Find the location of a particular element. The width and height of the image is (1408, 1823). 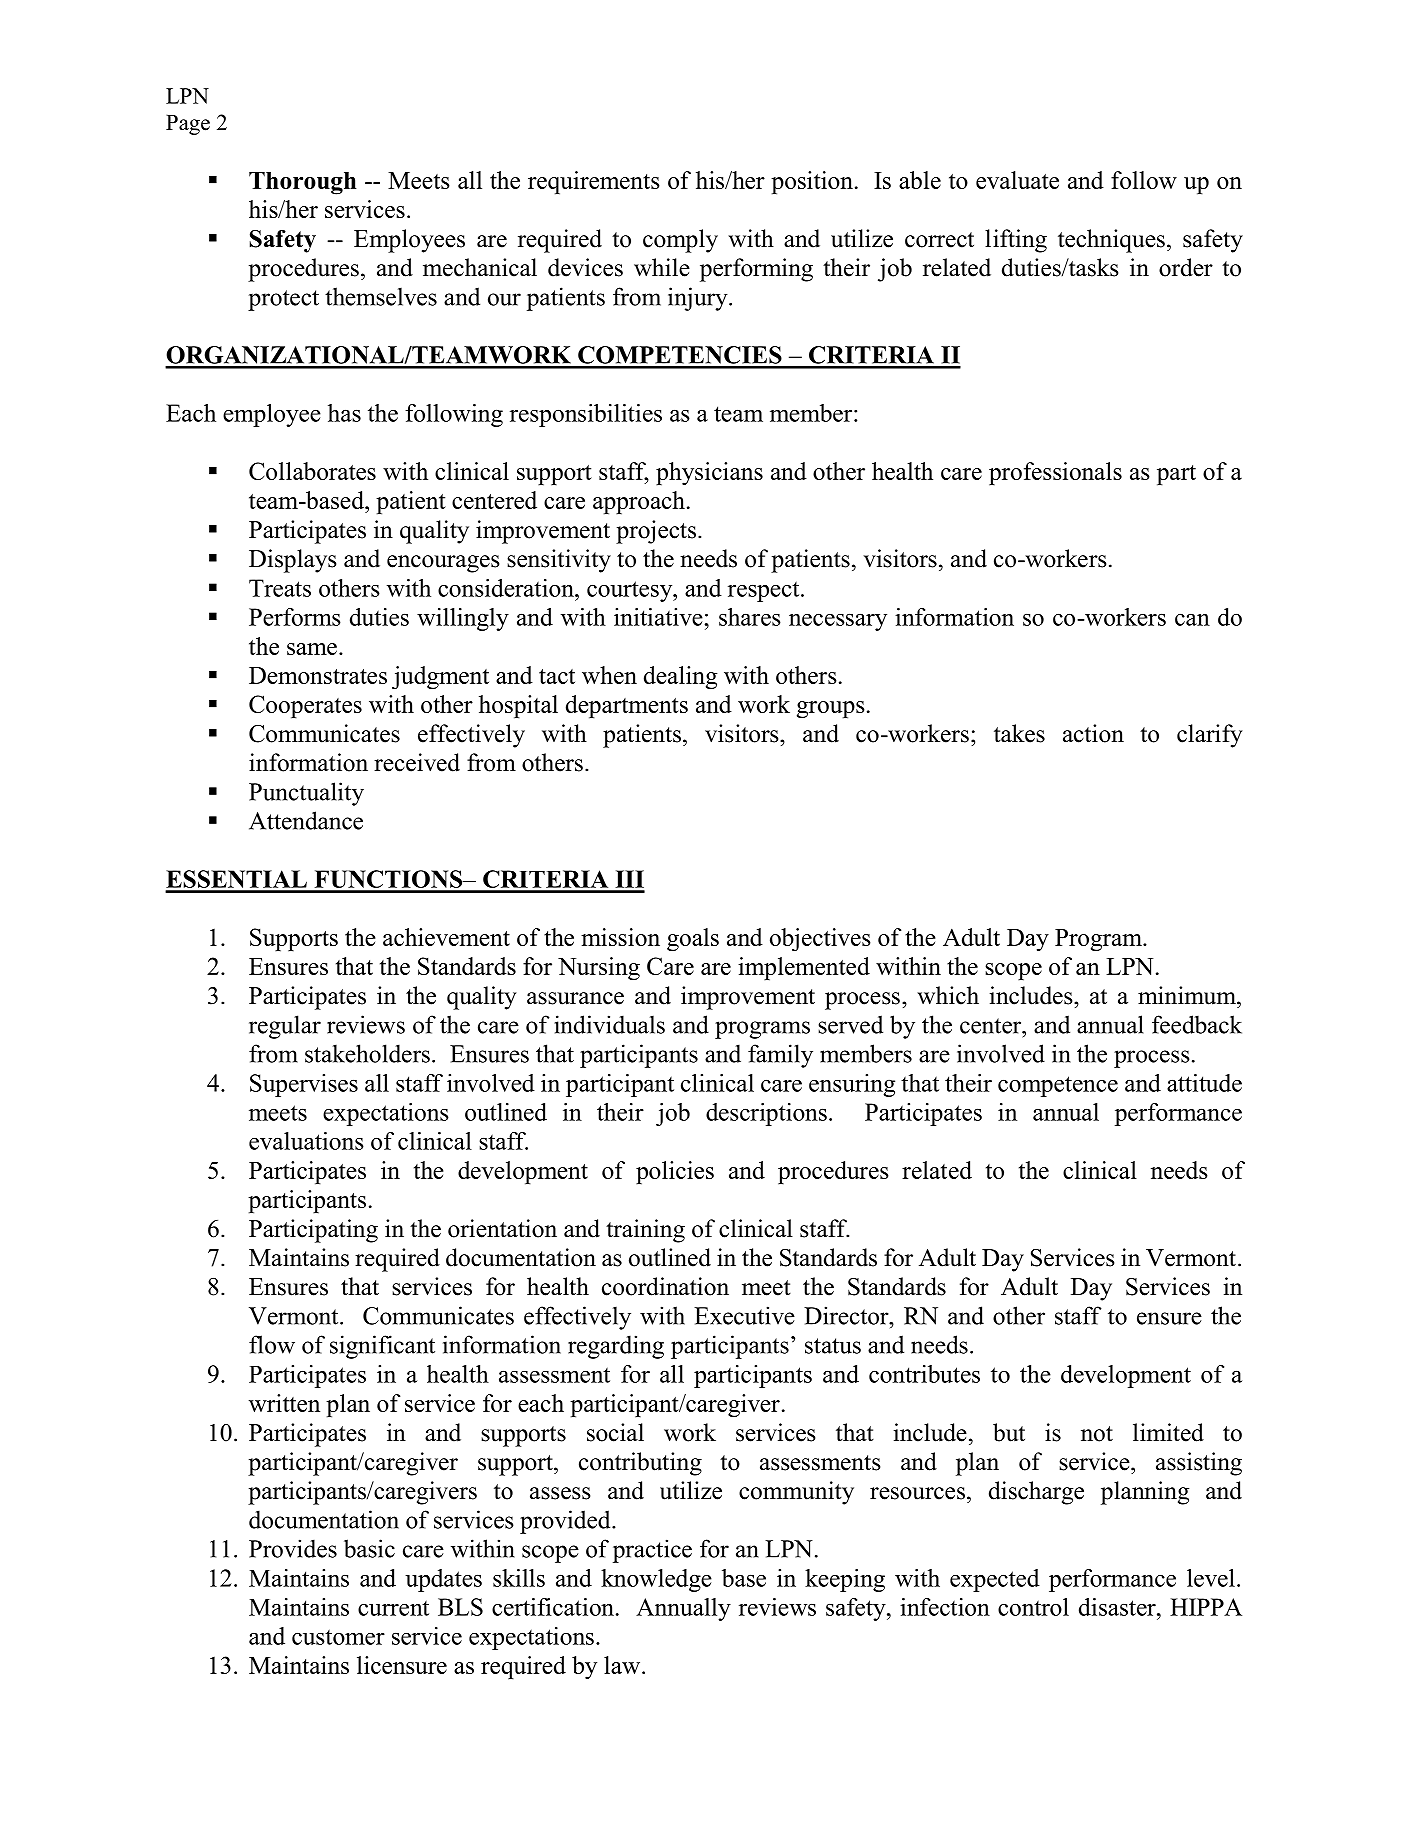

comply is located at coordinates (680, 241).
